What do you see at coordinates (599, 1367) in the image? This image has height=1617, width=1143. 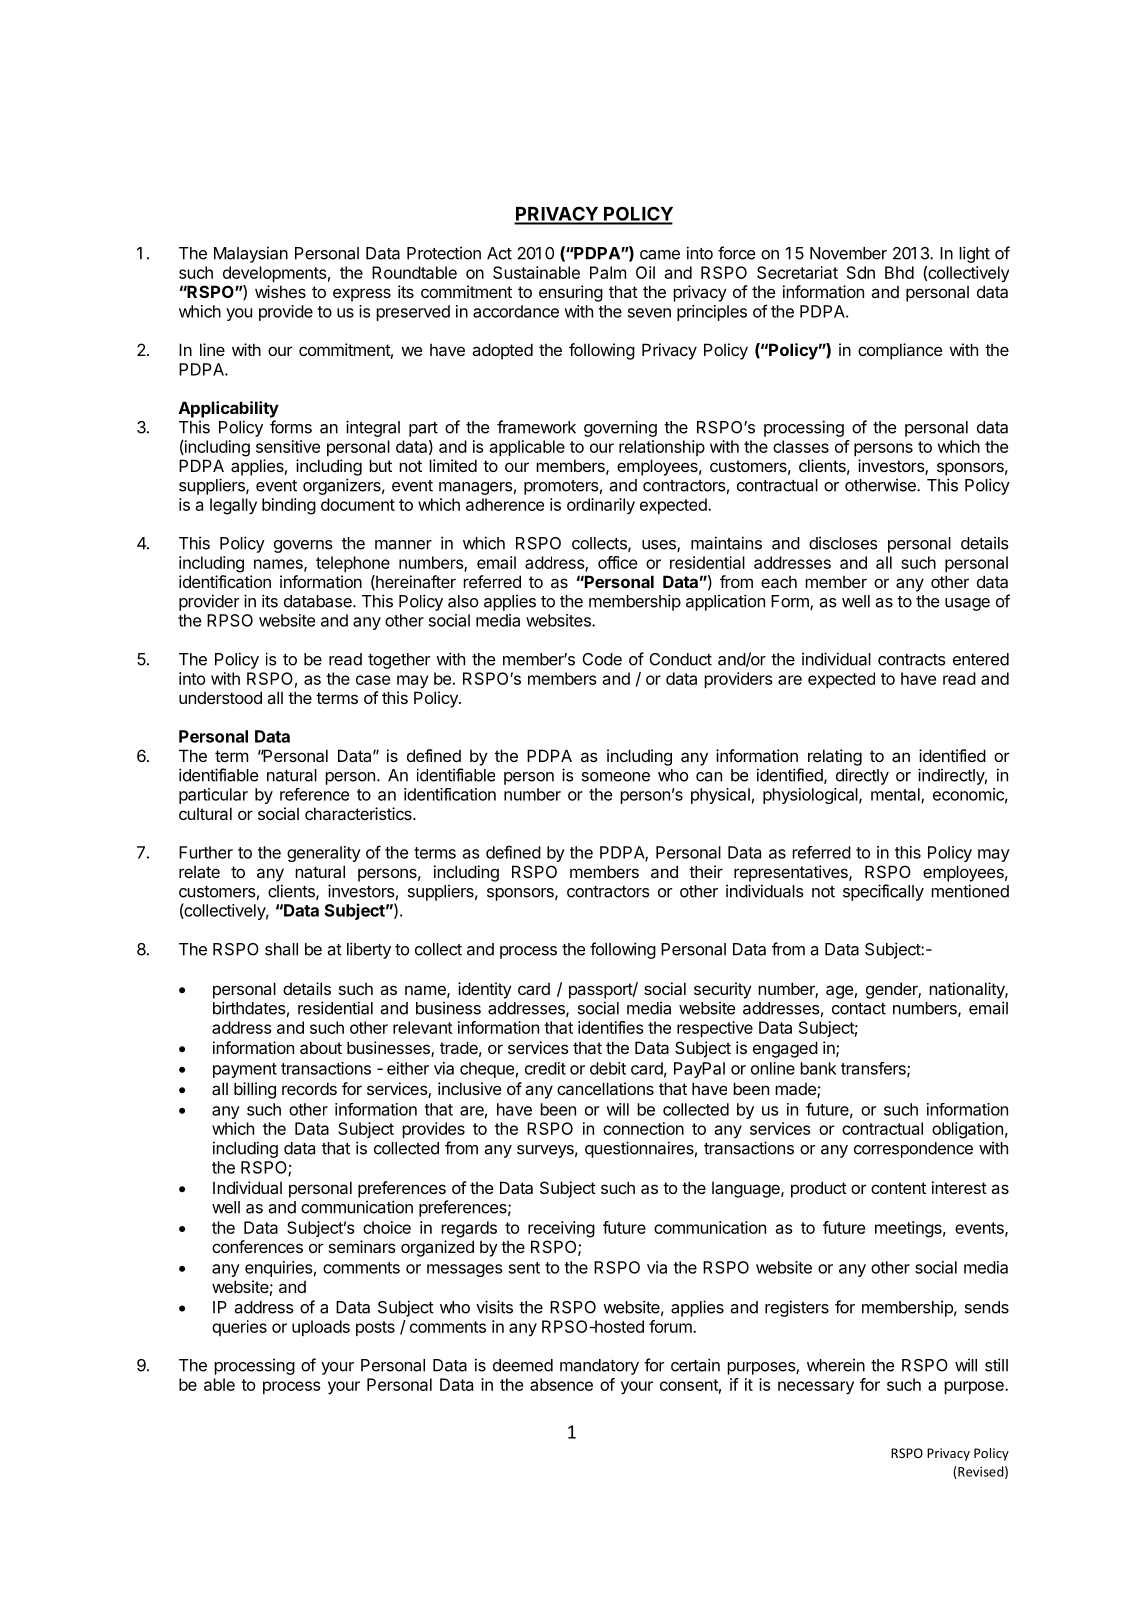 I see `mandatory` at bounding box center [599, 1367].
